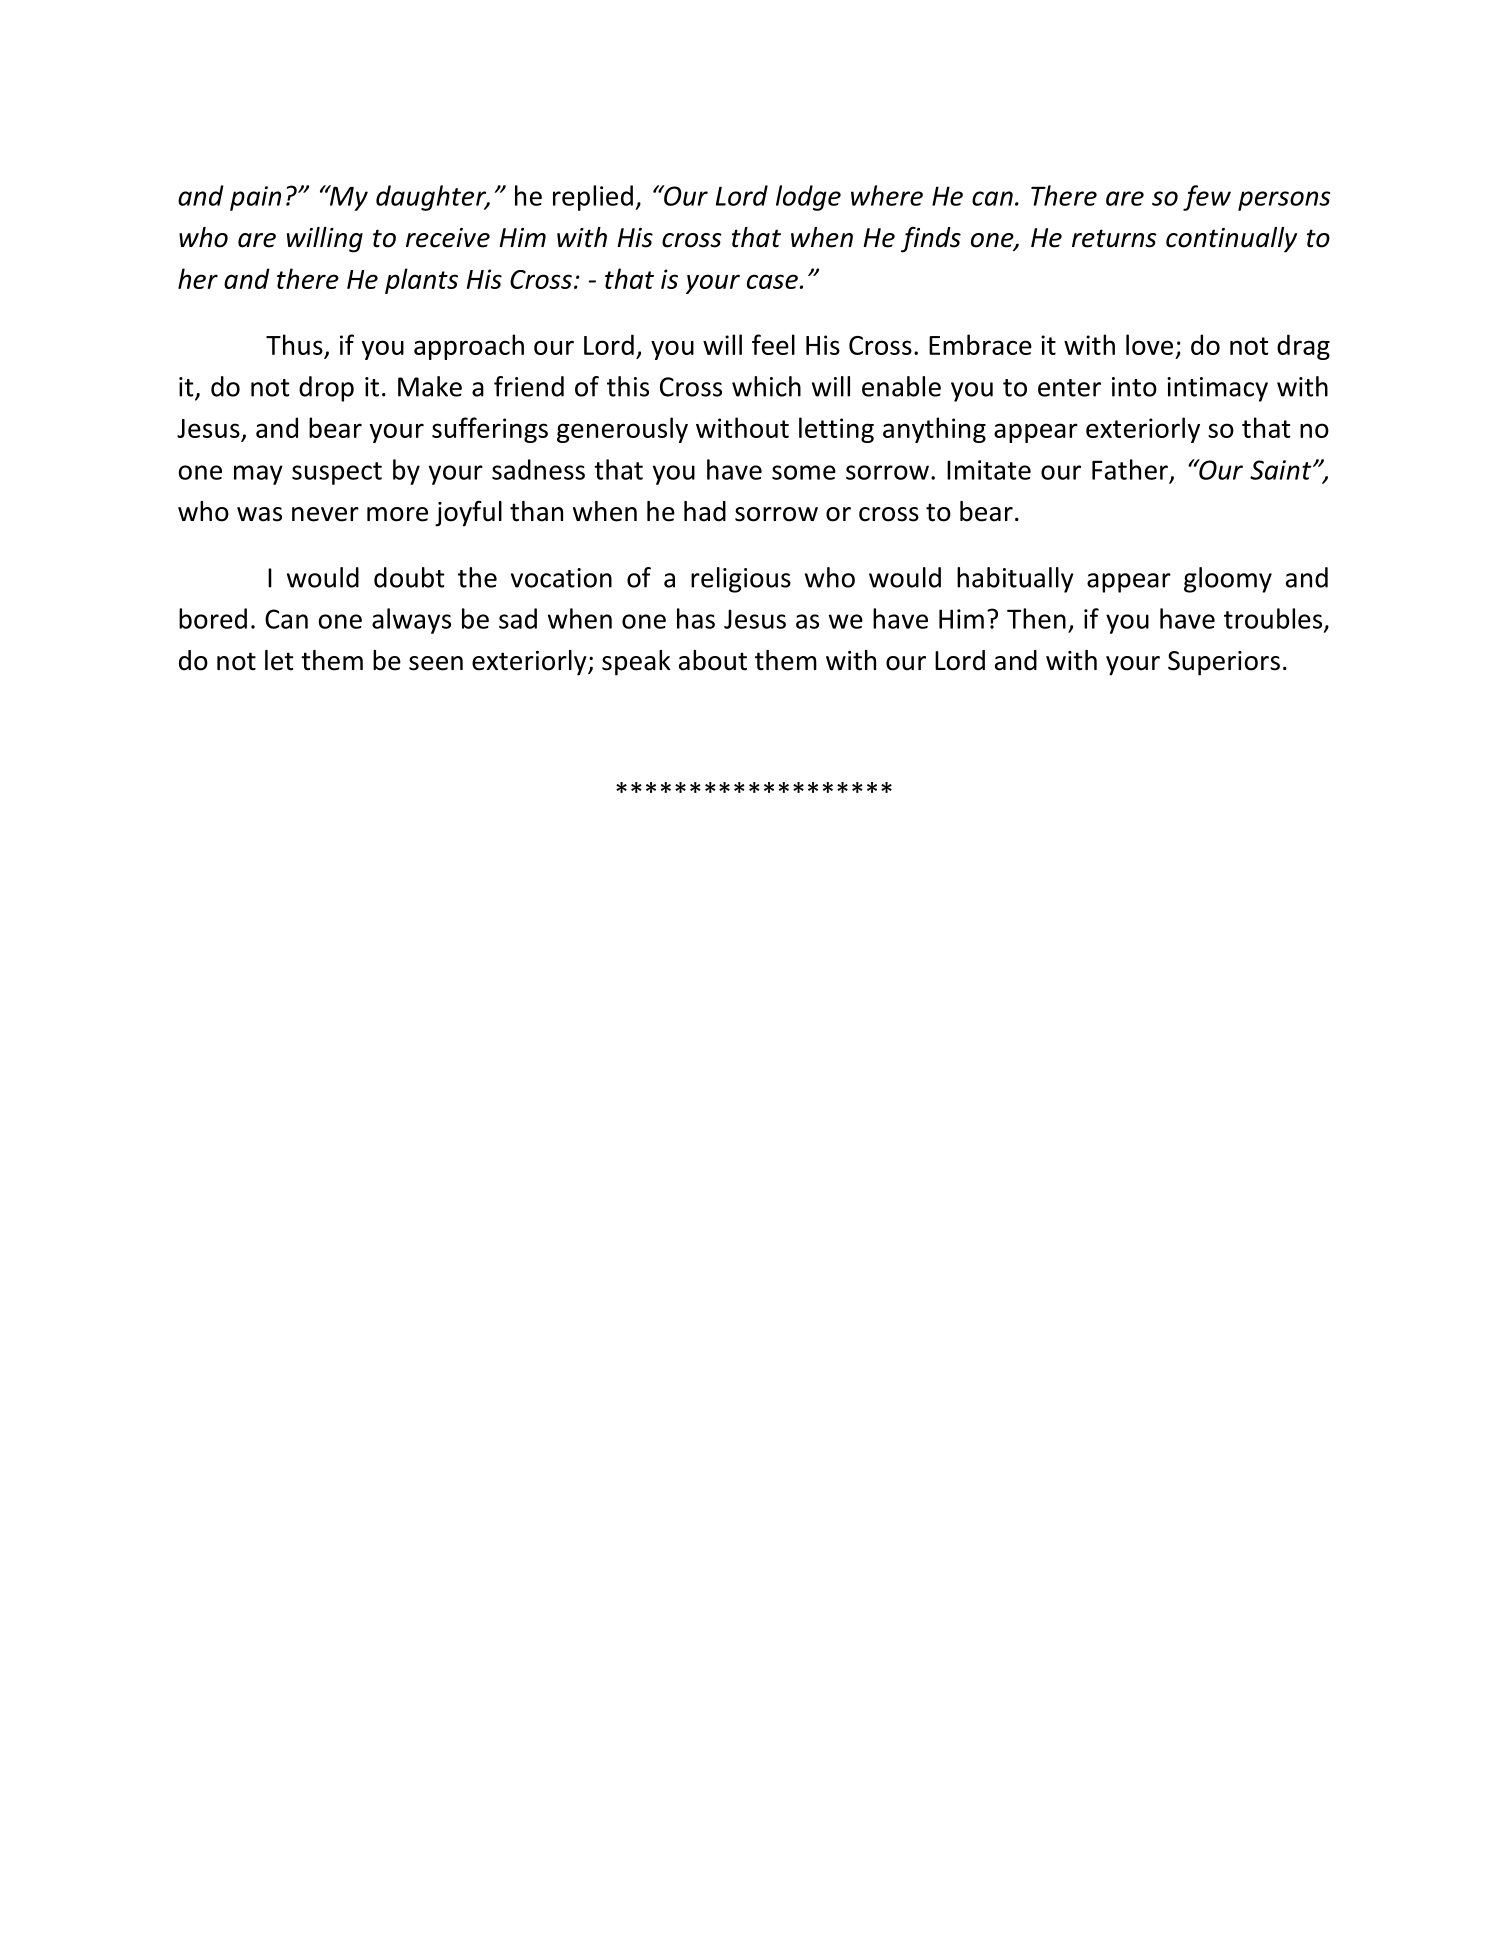 This screenshot has height=1952, width=1508. What do you see at coordinates (1207, 198) in the screenshot?
I see `few` at bounding box center [1207, 198].
